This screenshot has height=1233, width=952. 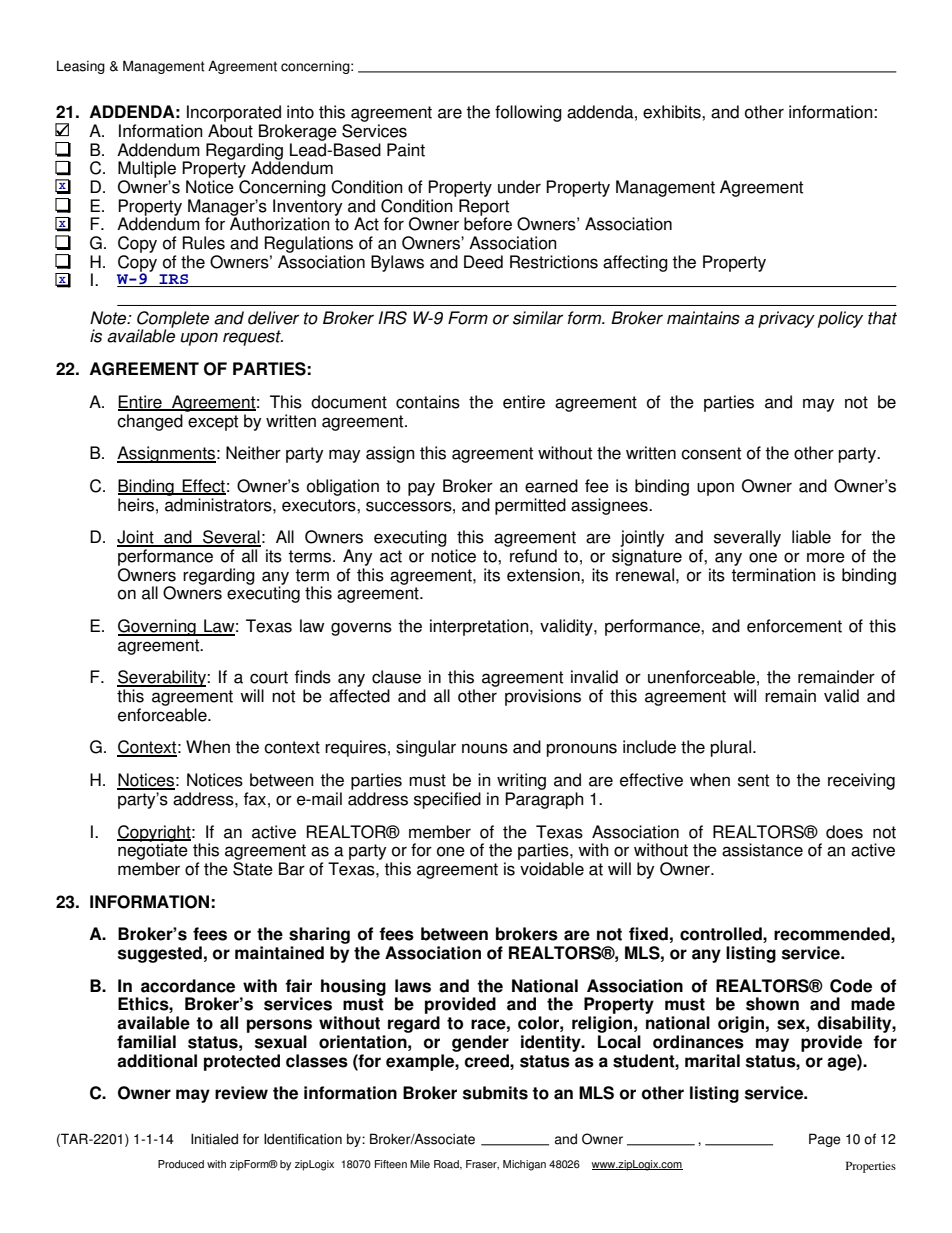 What do you see at coordinates (173, 320) in the screenshot?
I see `Complete` at bounding box center [173, 320].
